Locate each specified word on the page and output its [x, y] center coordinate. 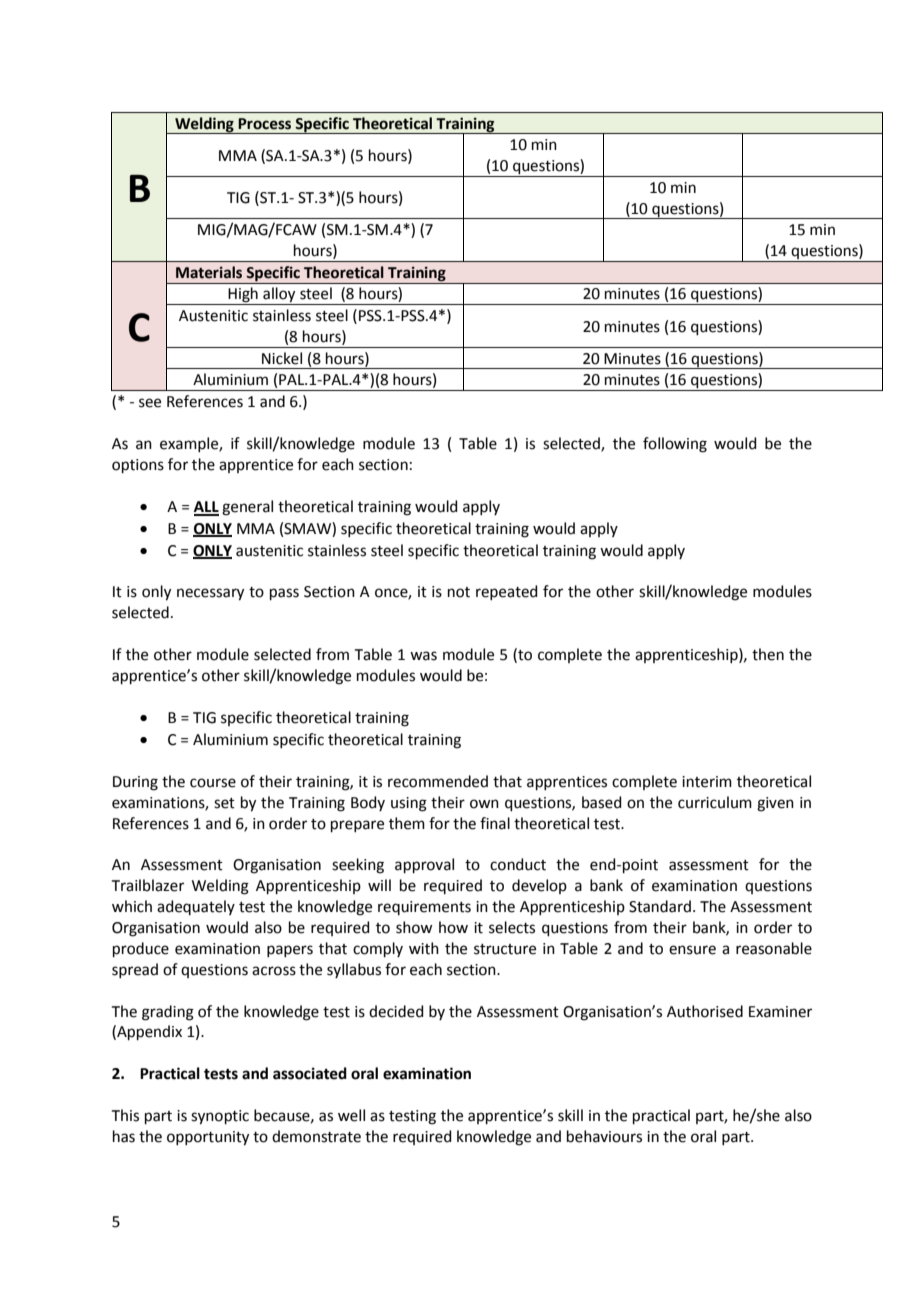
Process [264, 124]
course [213, 783]
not [459, 592]
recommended [438, 781]
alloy [279, 296]
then [768, 654]
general [247, 508]
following [675, 445]
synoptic [220, 1117]
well [351, 1115]
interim [707, 782]
